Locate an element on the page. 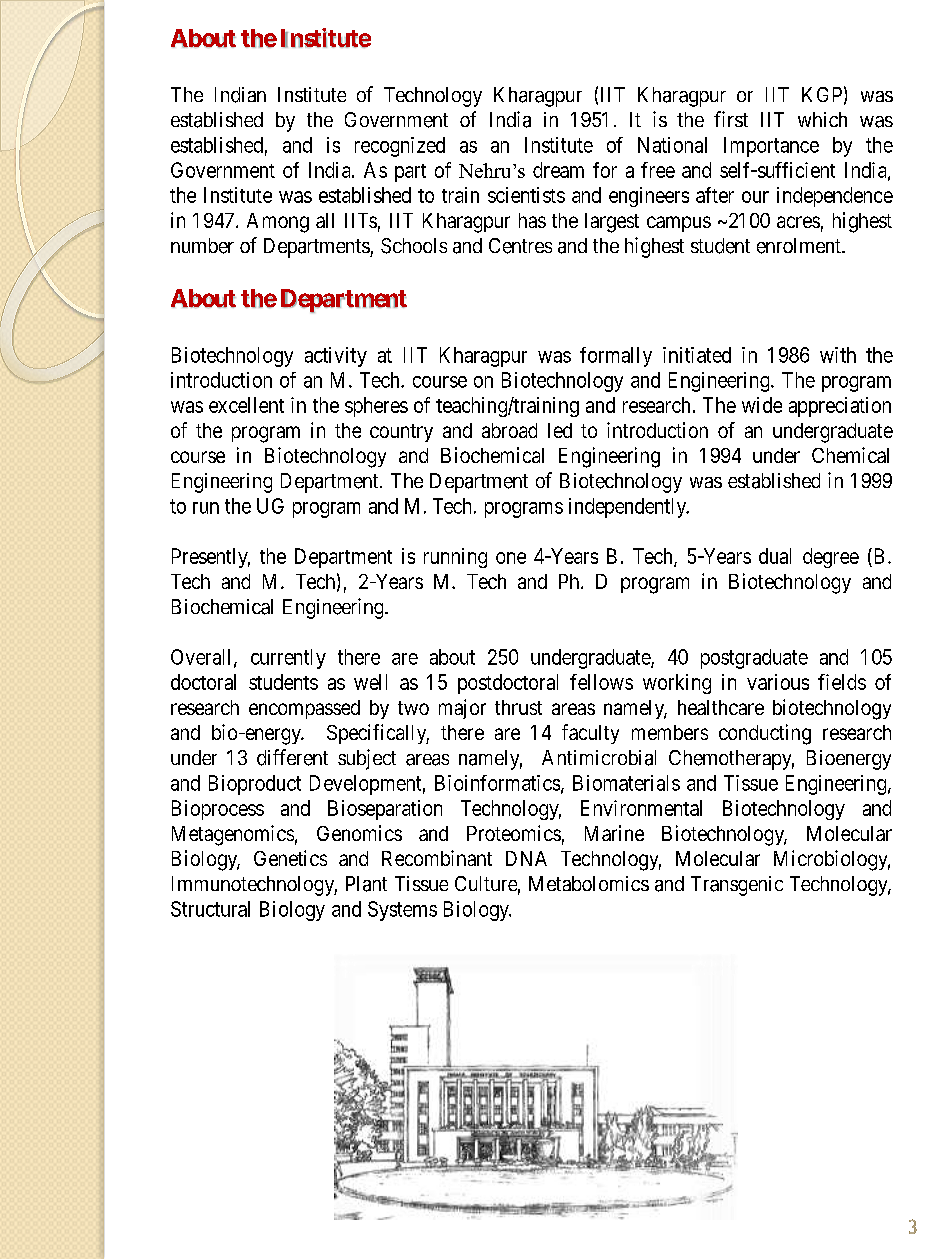 This document has height=1259, width=944. currently is located at coordinates (288, 659).
